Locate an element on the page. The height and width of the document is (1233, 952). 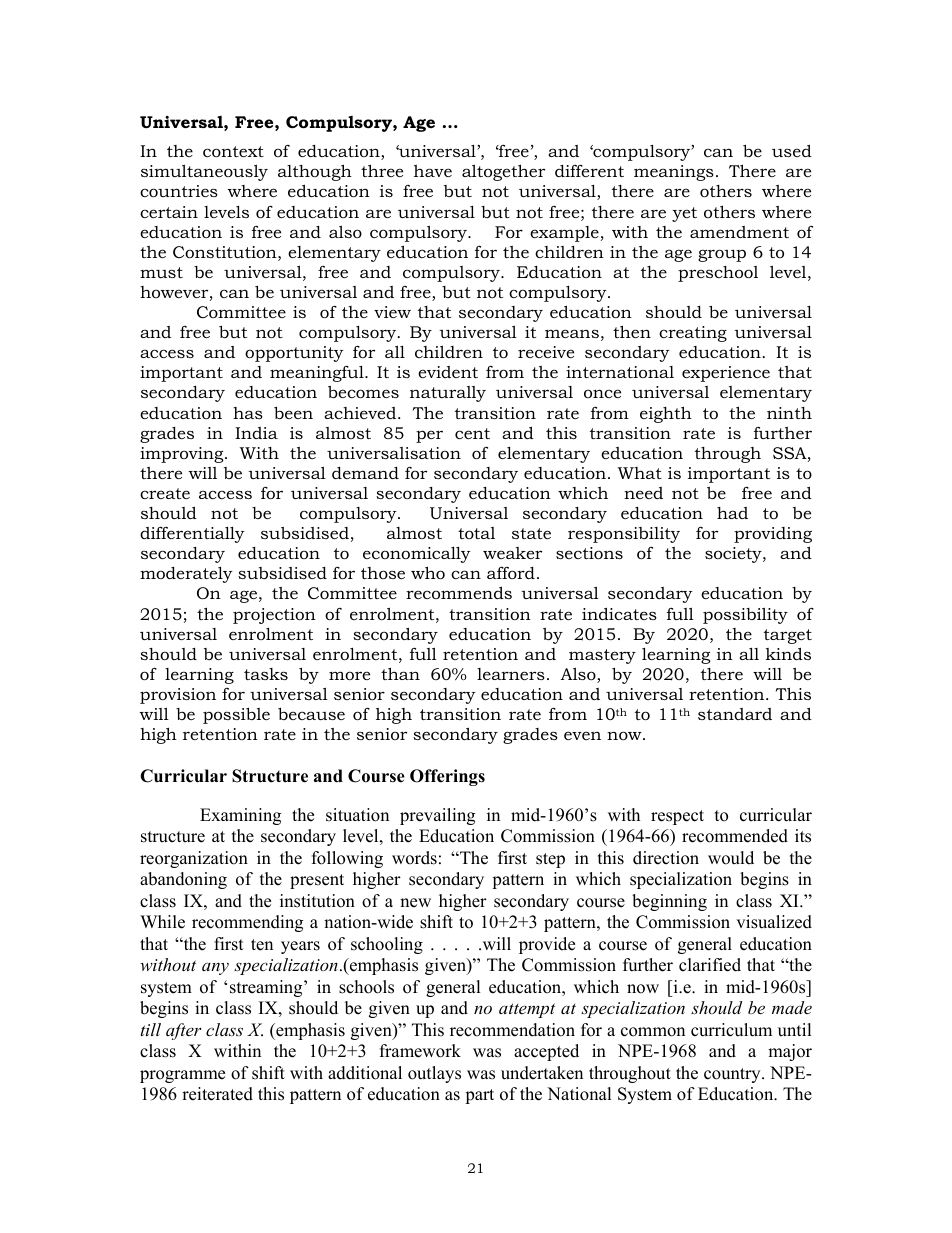
programme is located at coordinates (182, 1076).
